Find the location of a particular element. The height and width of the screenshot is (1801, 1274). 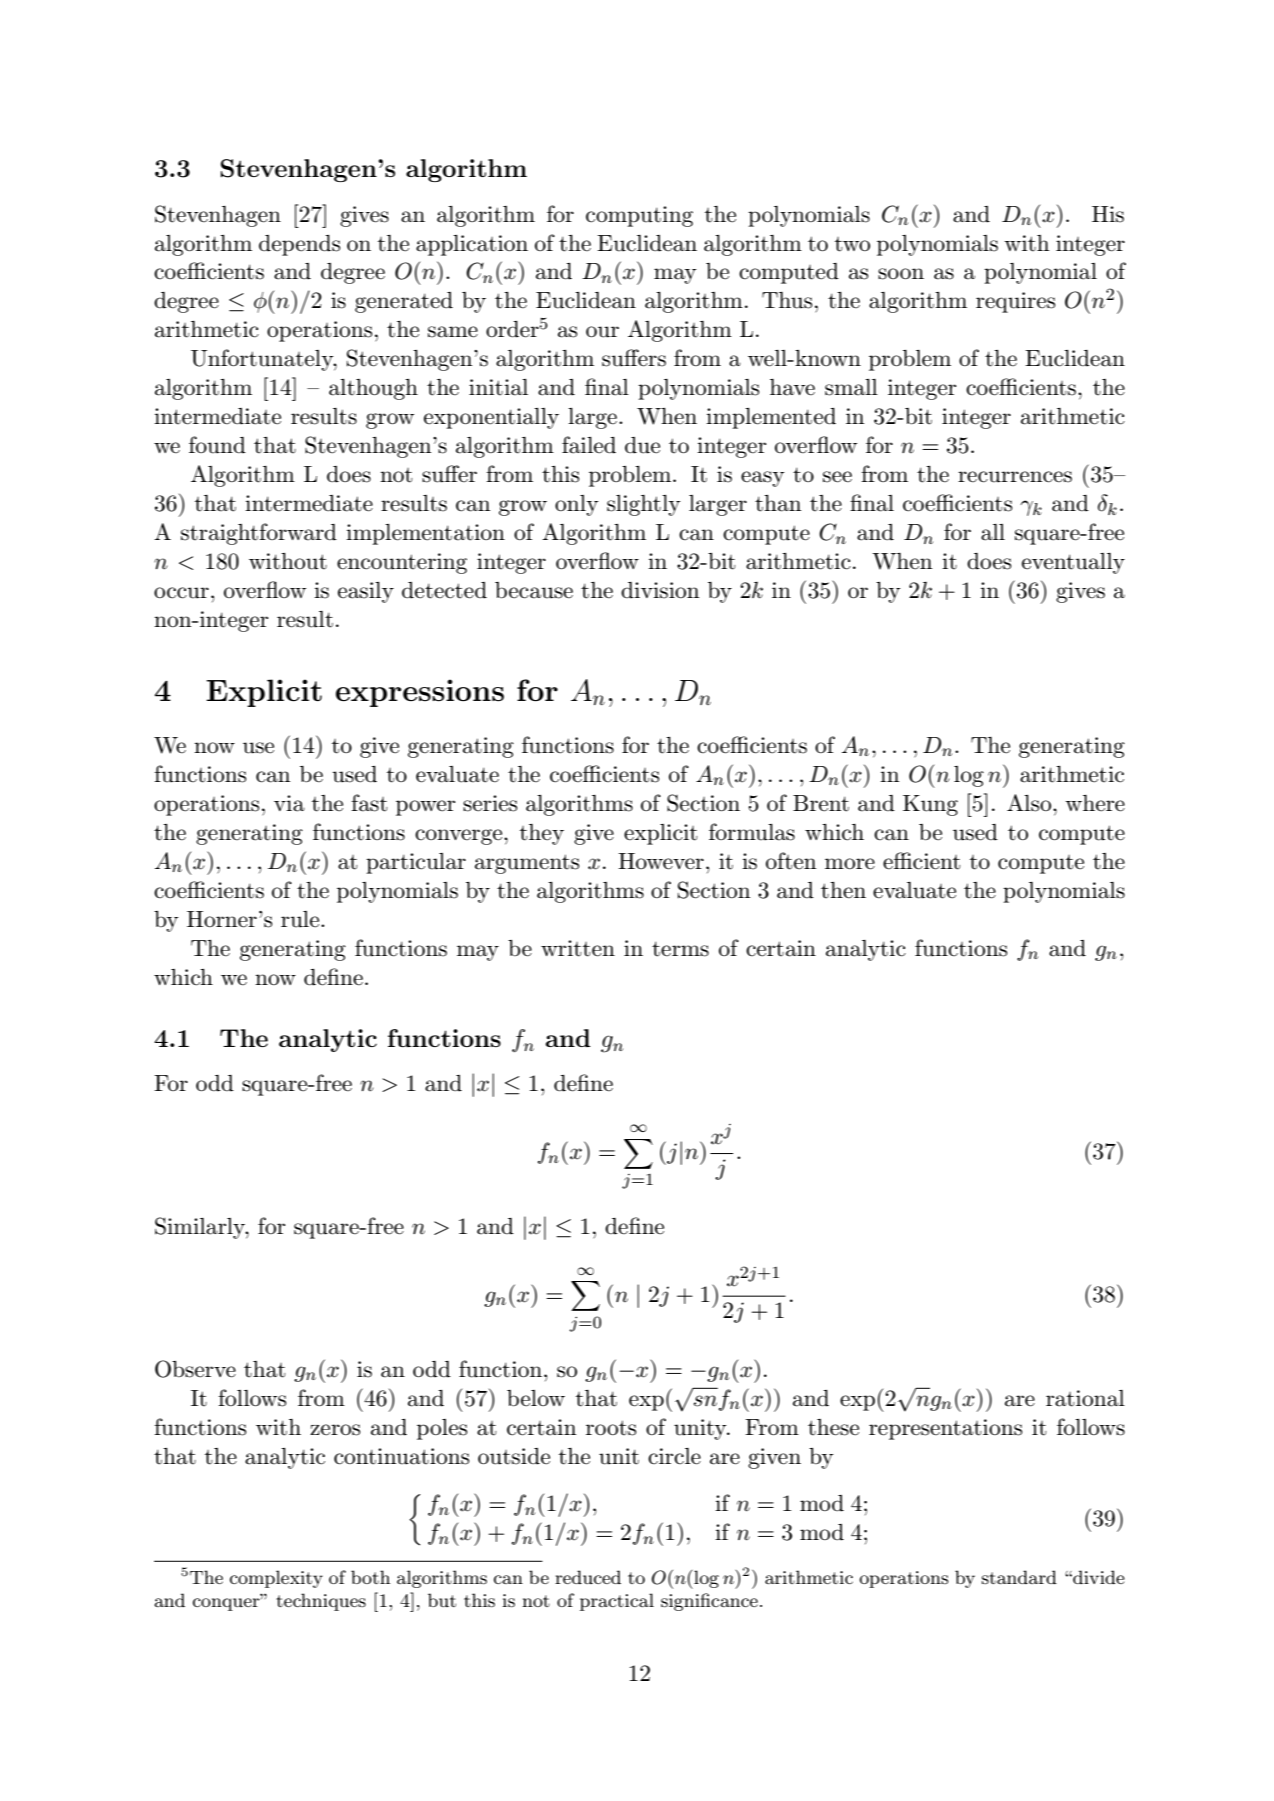

complexity is located at coordinates (276, 1579).
